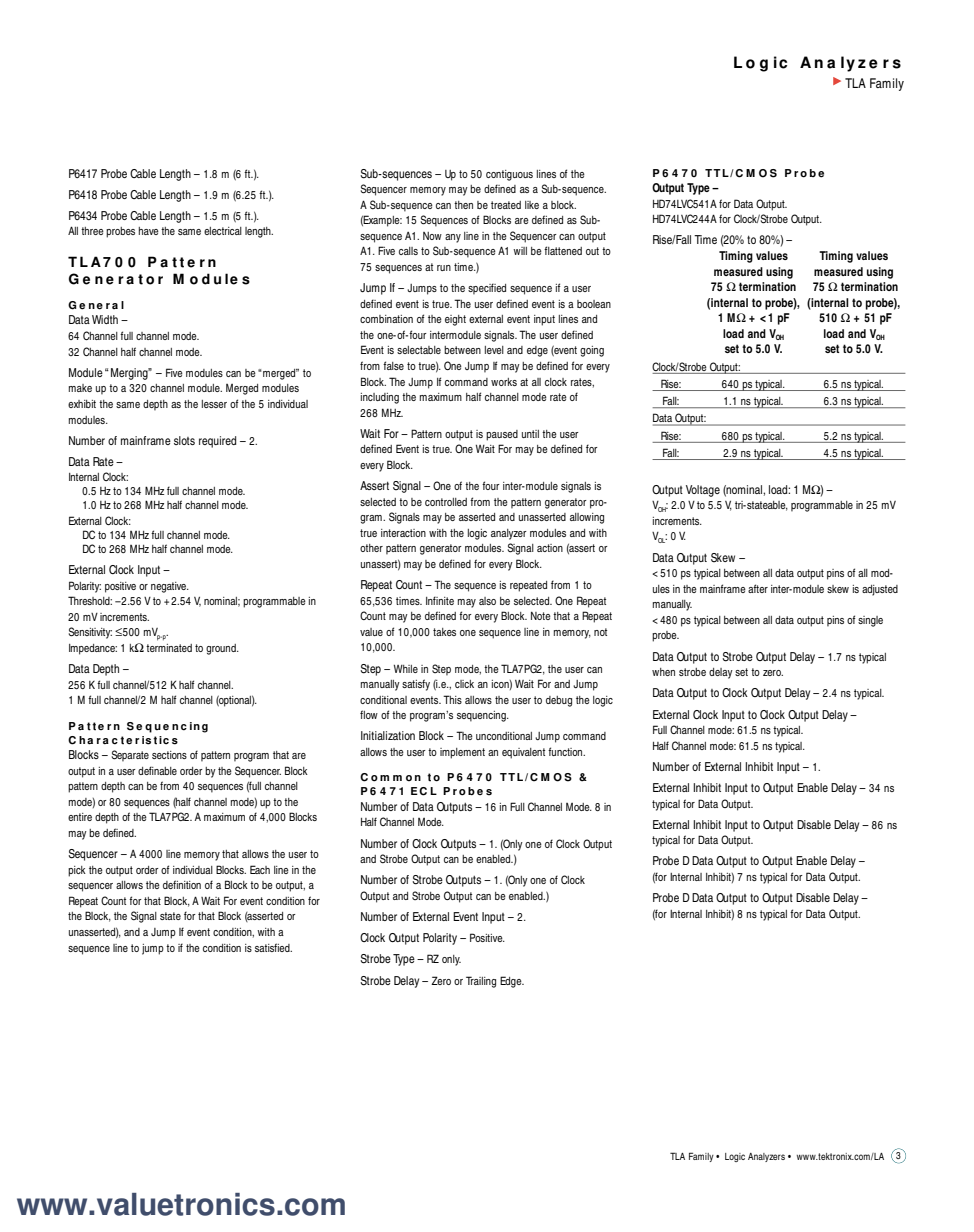  What do you see at coordinates (487, 601) in the image?
I see `also` at bounding box center [487, 601].
